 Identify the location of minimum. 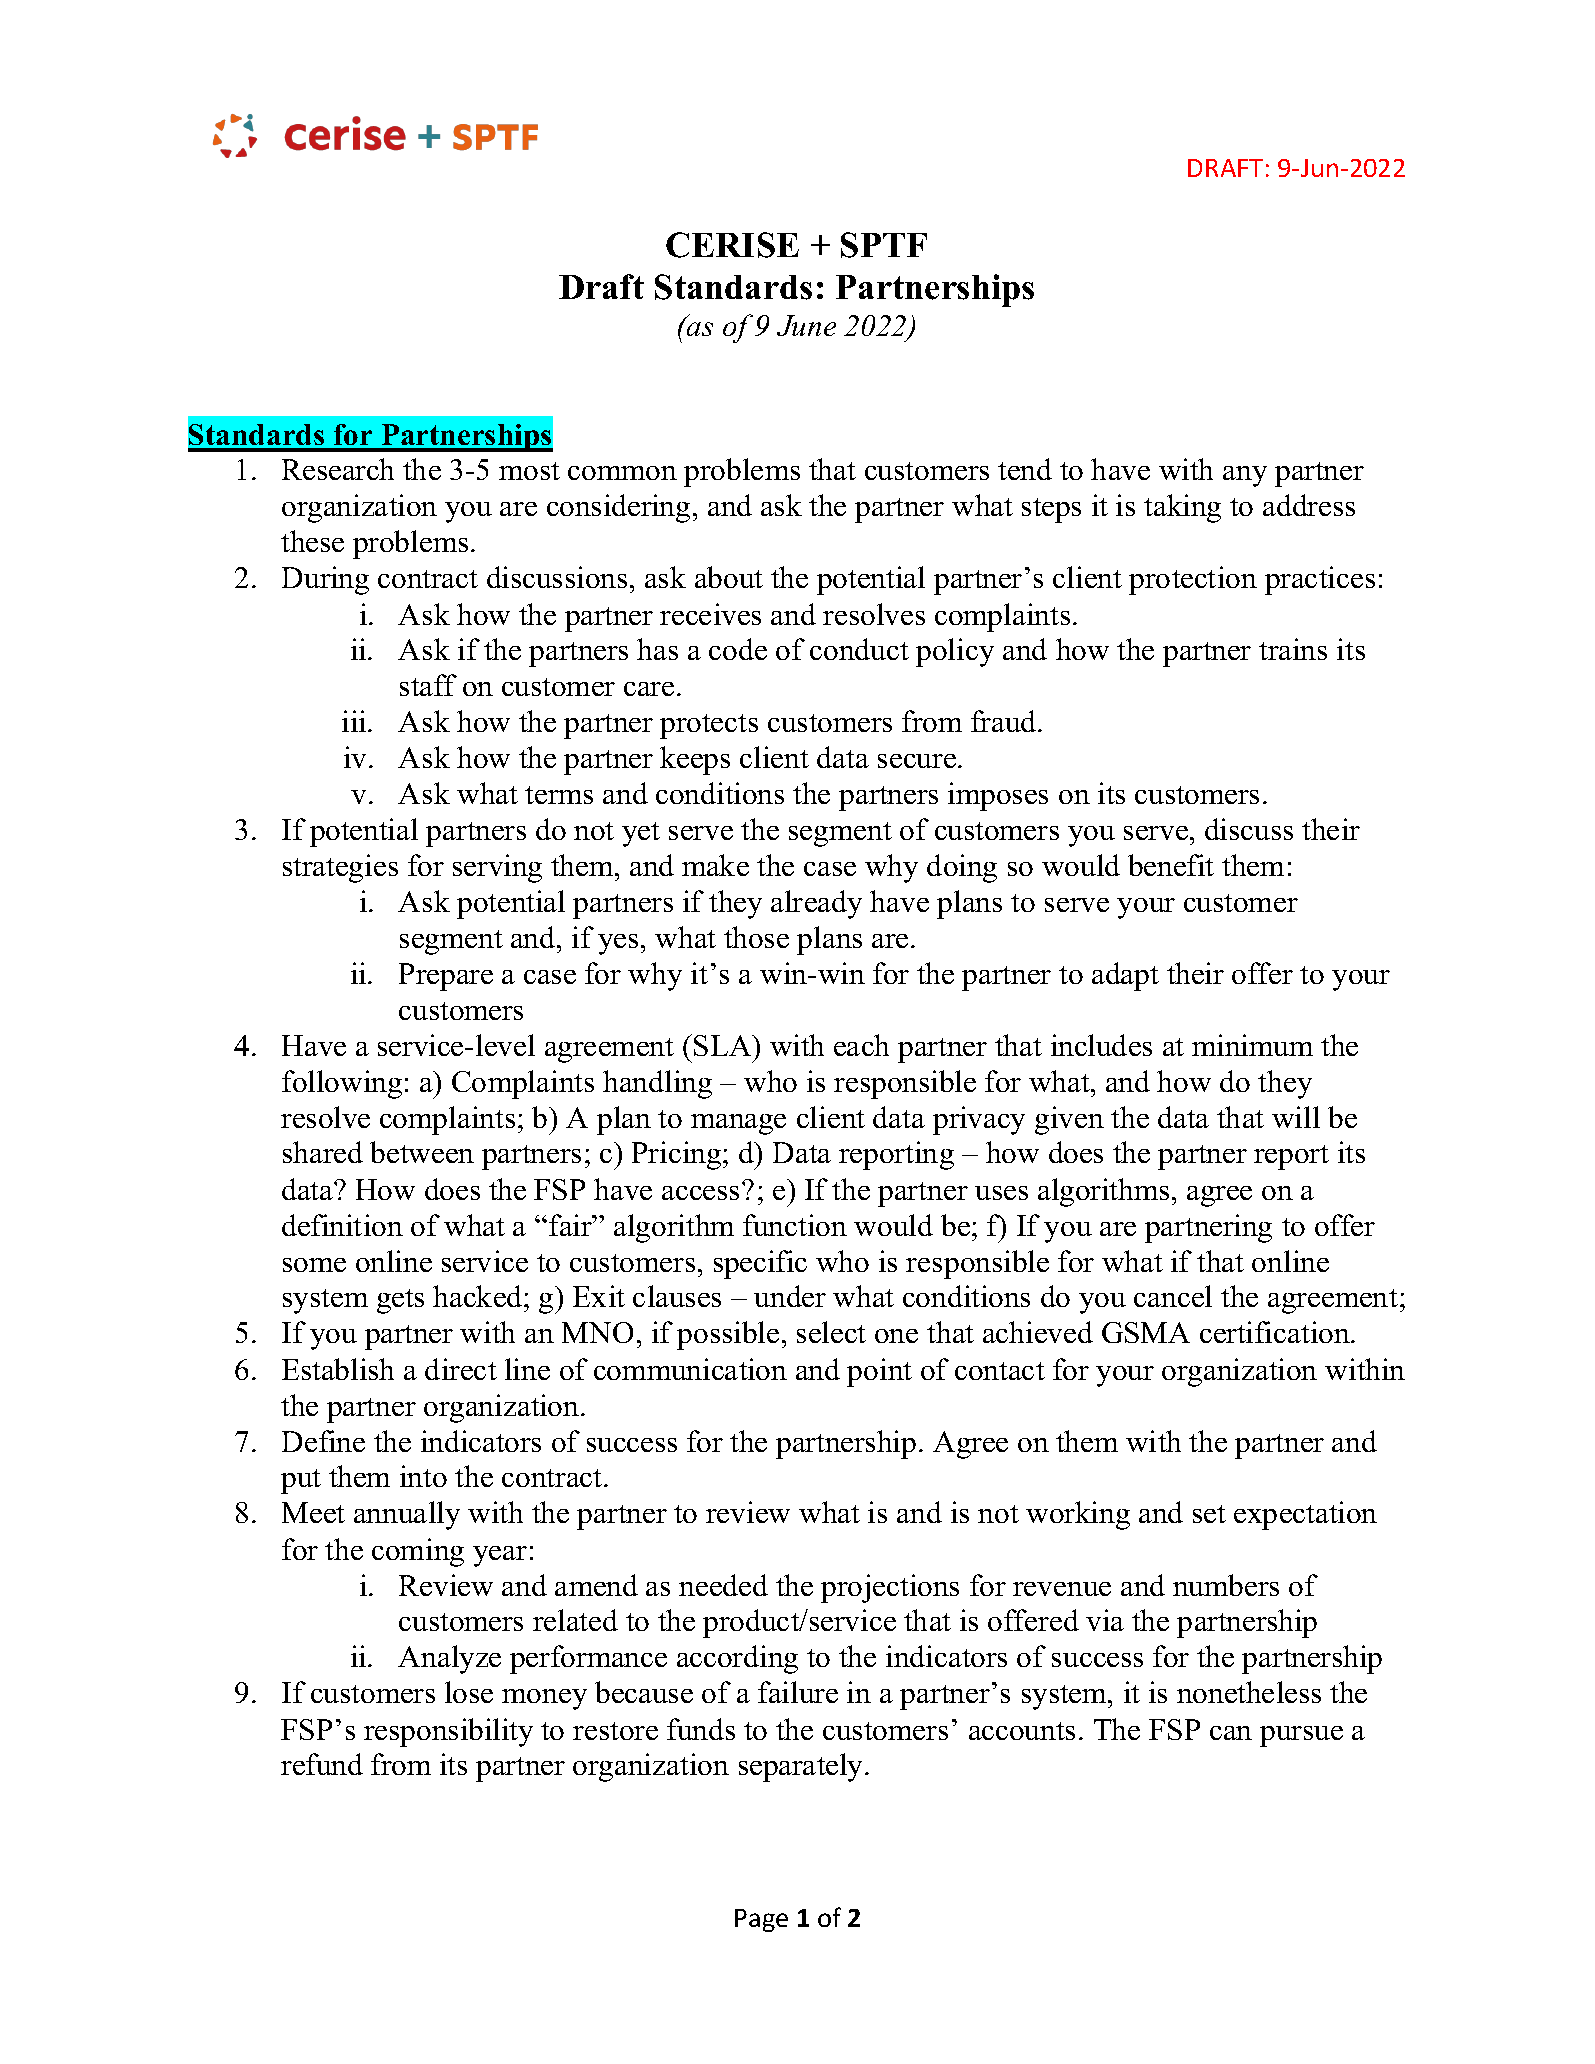
(1252, 1045).
